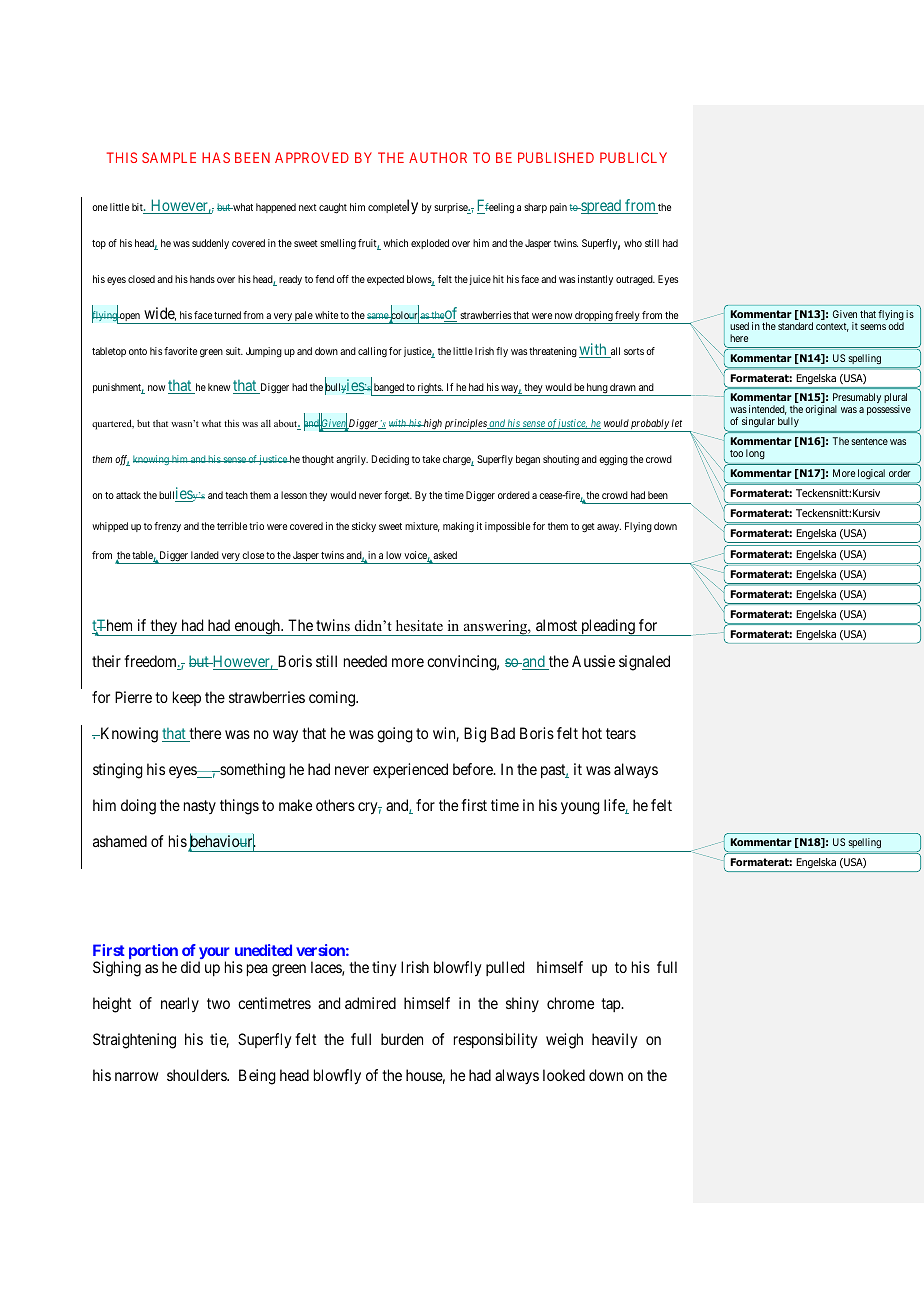  I want to click on signaled, so click(644, 663).
